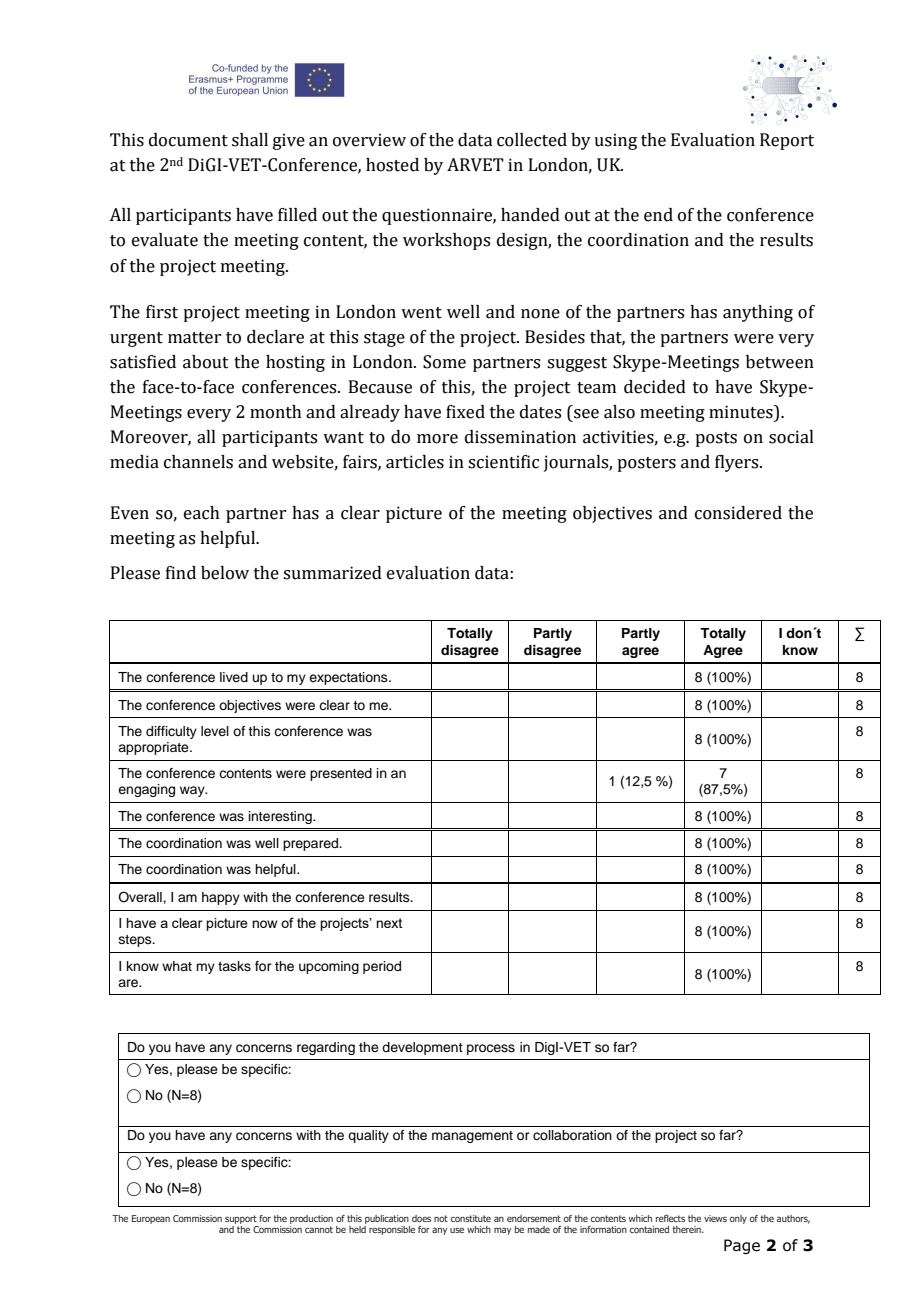  Describe the element at coordinates (389, 923) in the image. I see `next` at that location.
